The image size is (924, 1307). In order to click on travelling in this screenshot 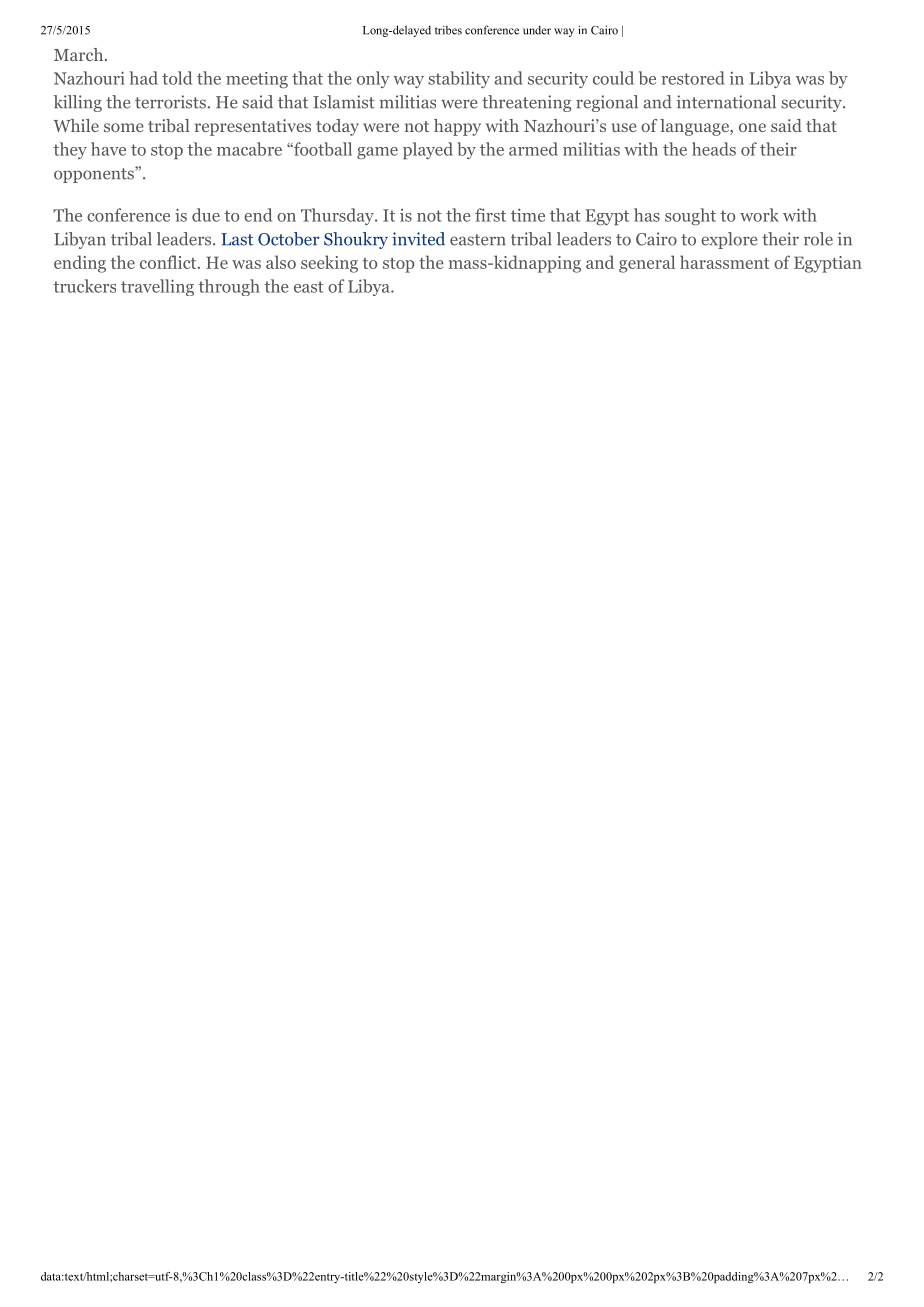, I will do `click(157, 287)`.
